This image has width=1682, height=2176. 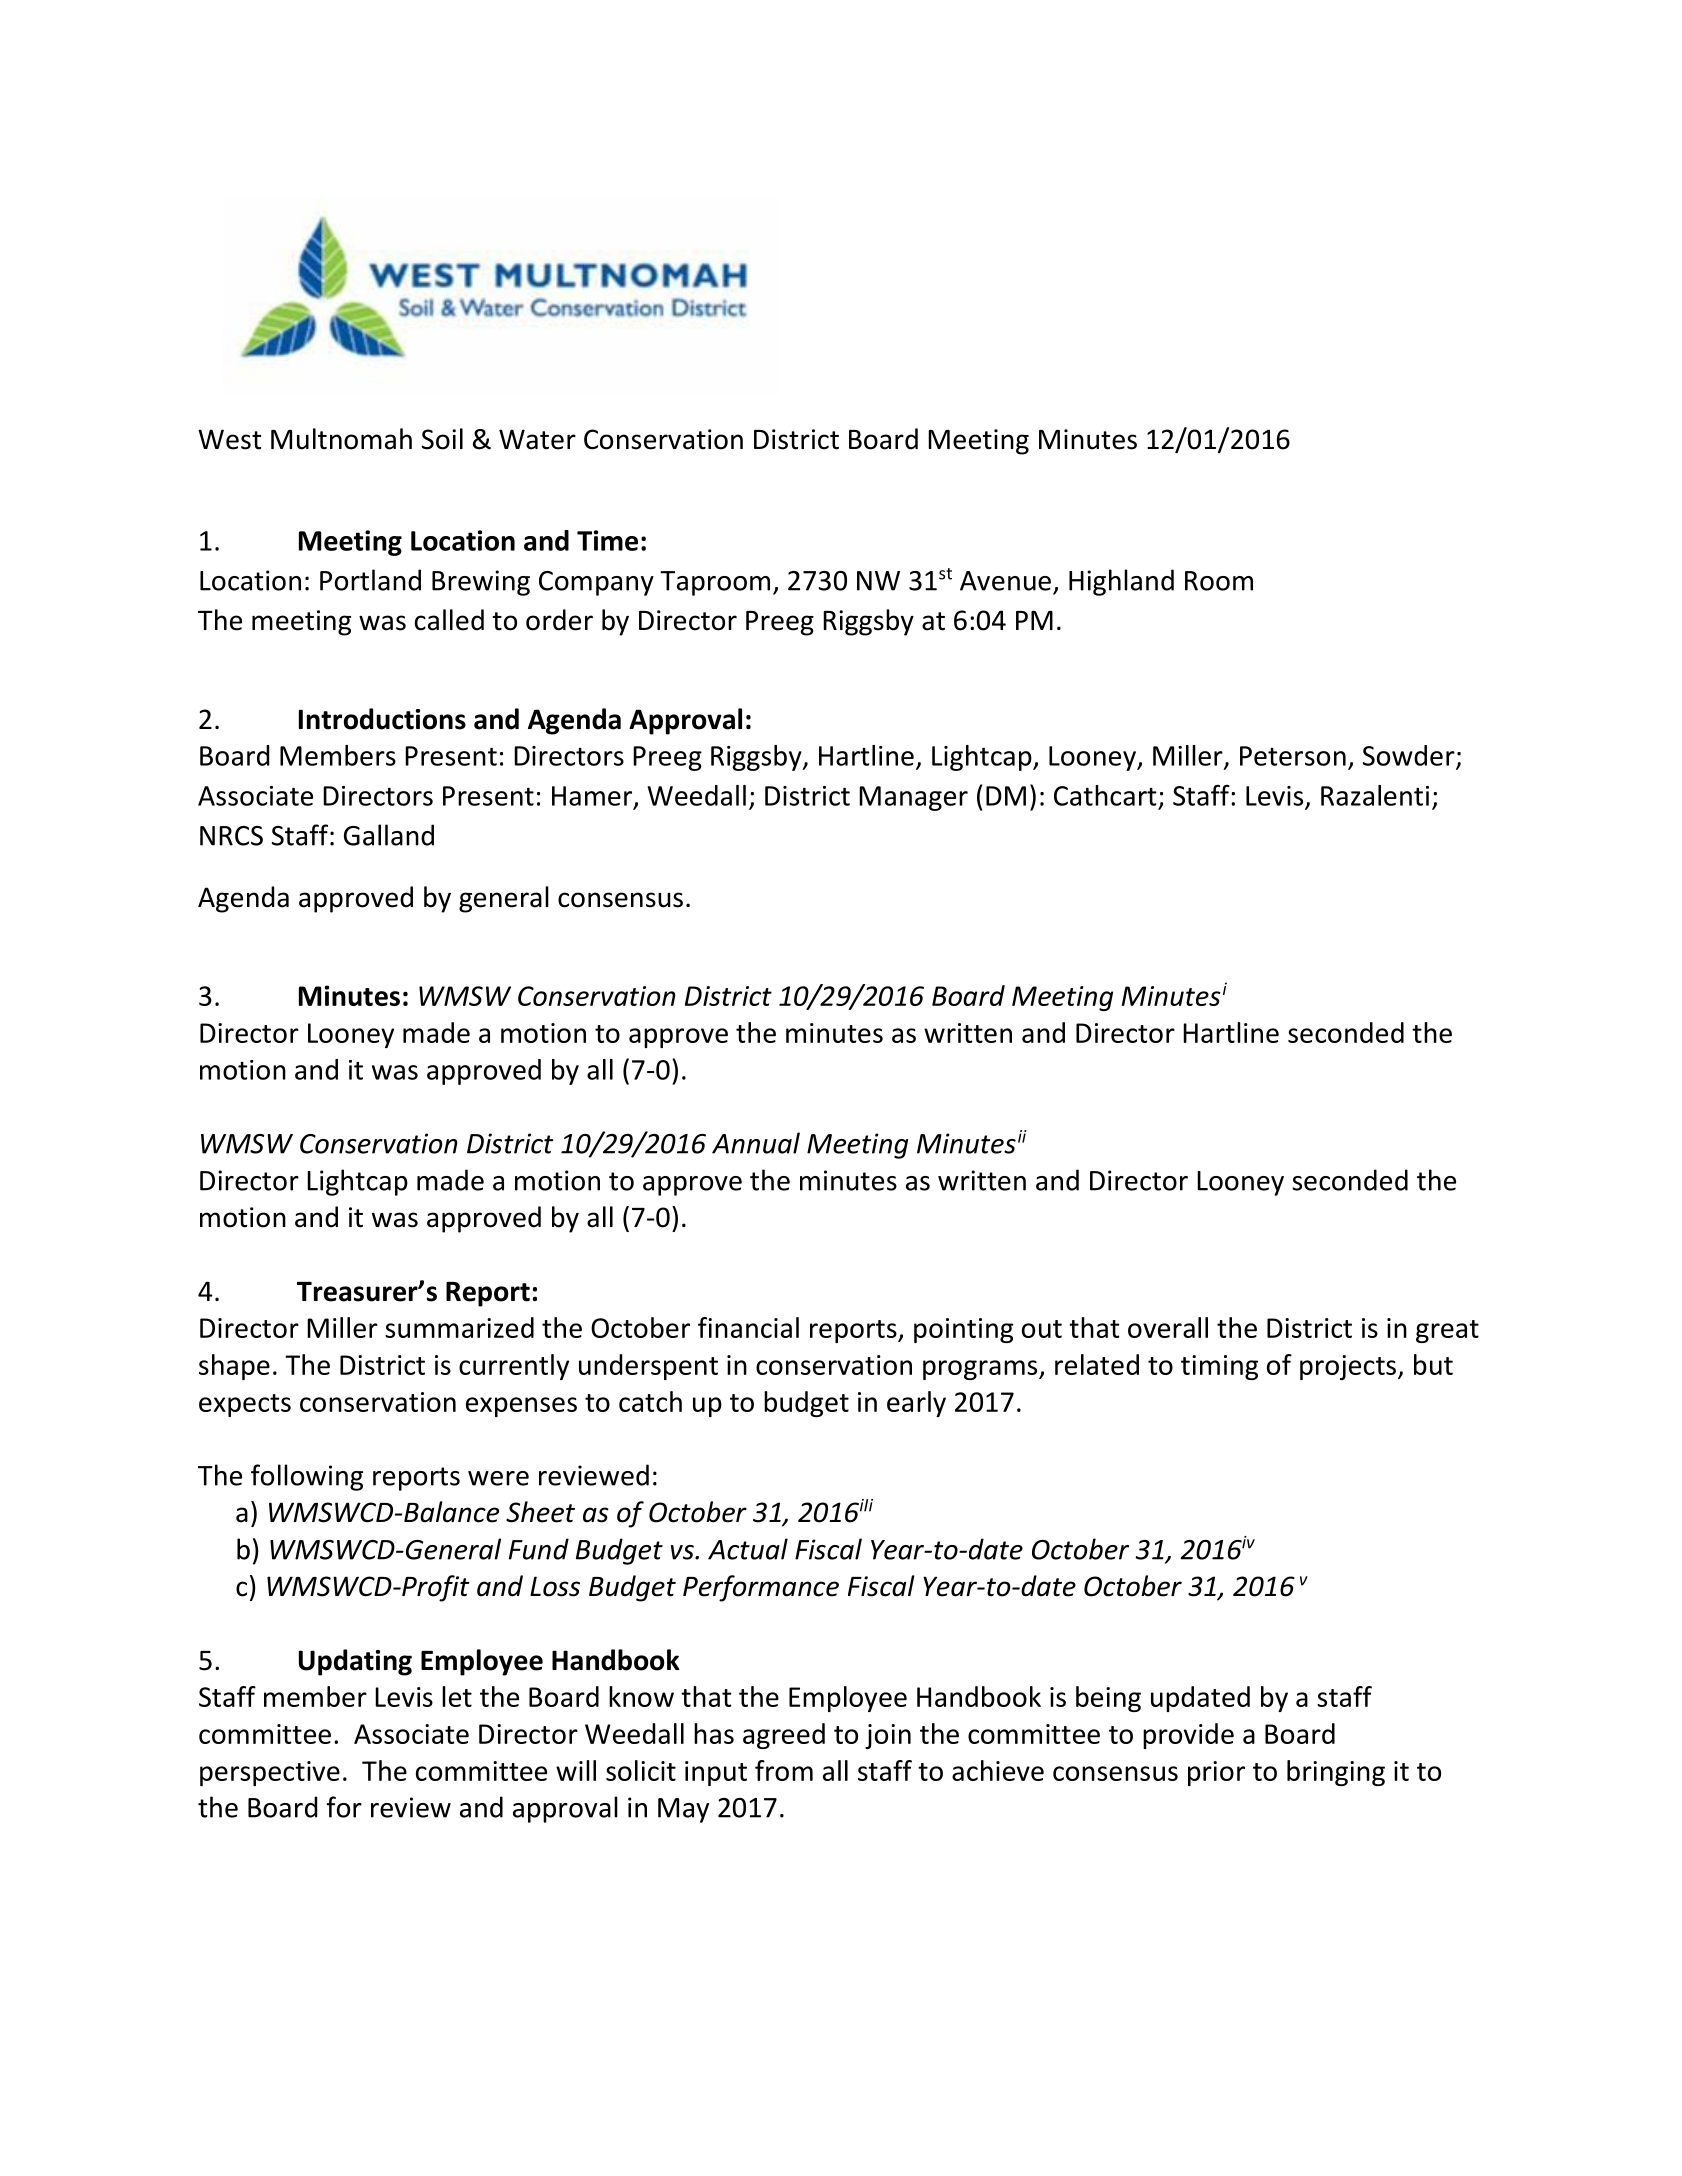 I want to click on Annual, so click(x=756, y=1143).
